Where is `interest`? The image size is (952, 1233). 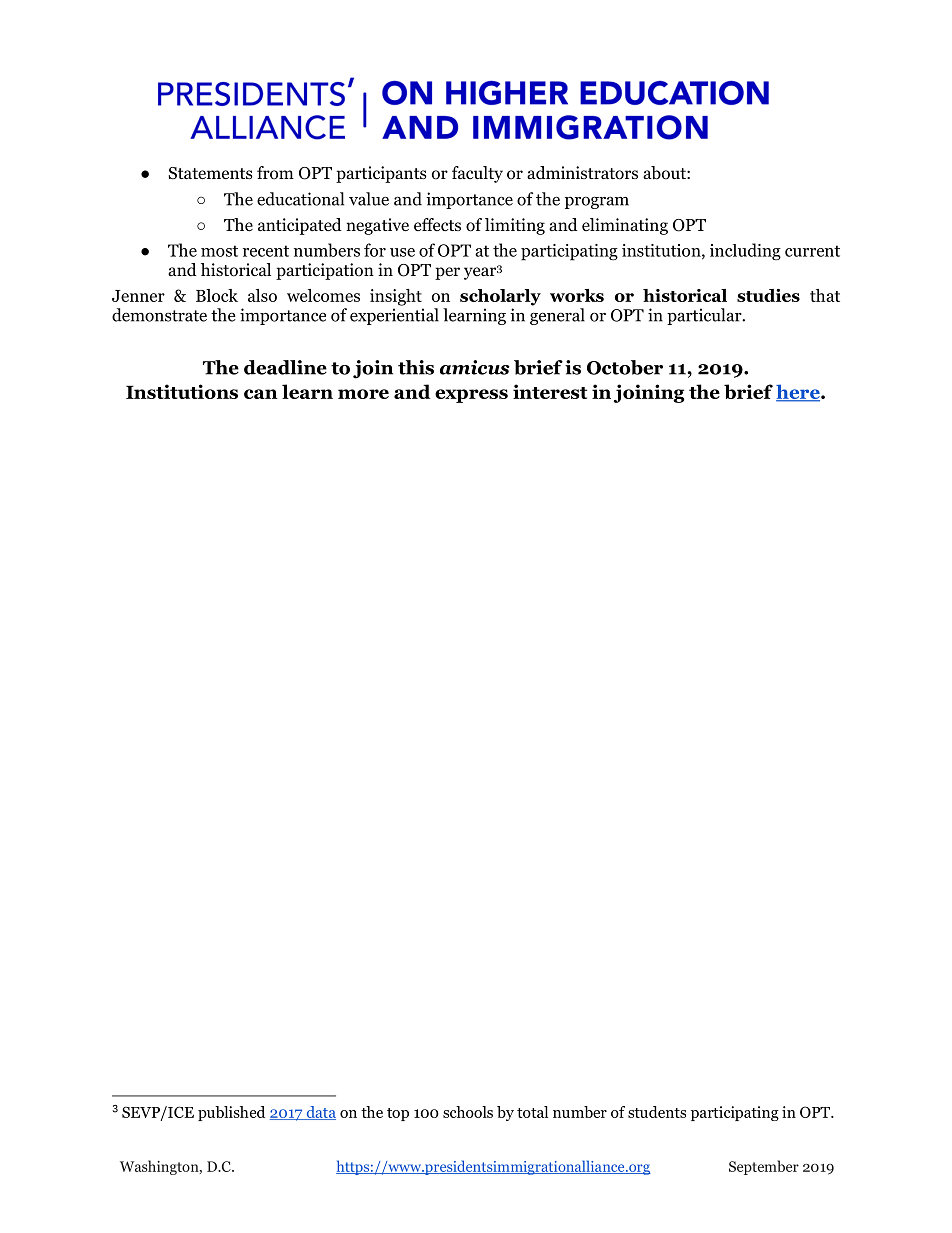
interest is located at coordinates (550, 391).
